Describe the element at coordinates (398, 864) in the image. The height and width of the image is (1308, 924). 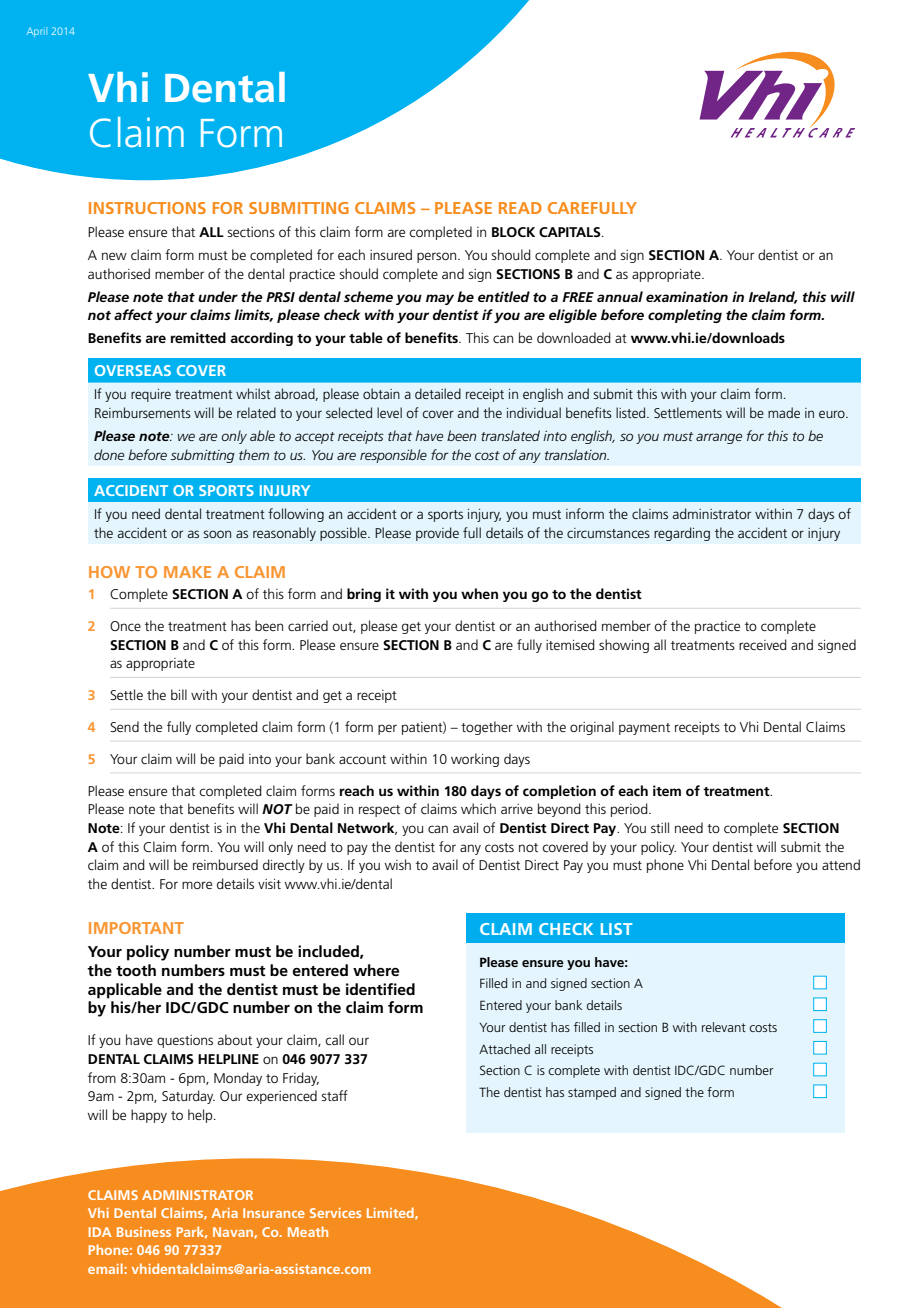
I see `wish` at that location.
